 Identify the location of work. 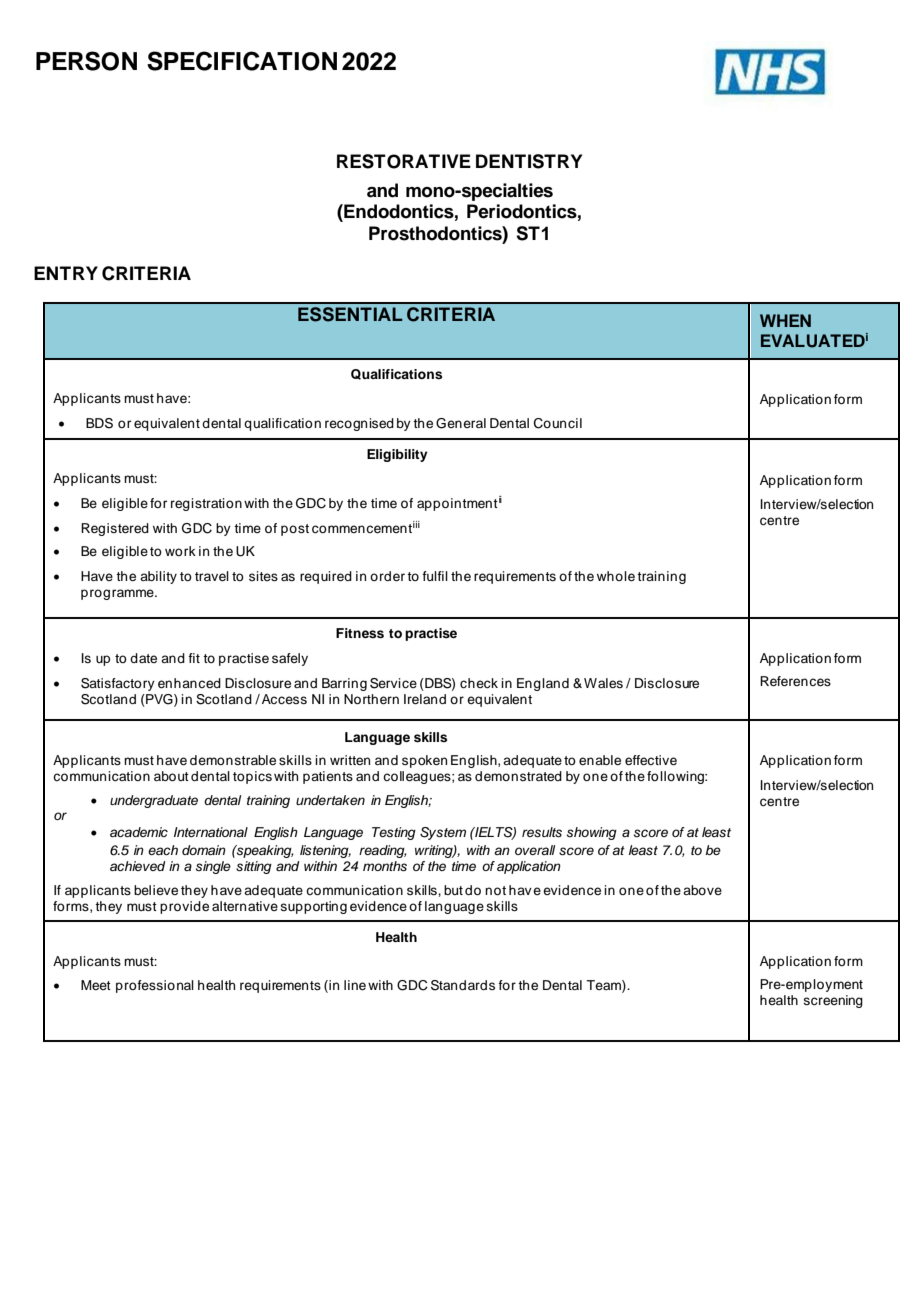
(180, 551).
